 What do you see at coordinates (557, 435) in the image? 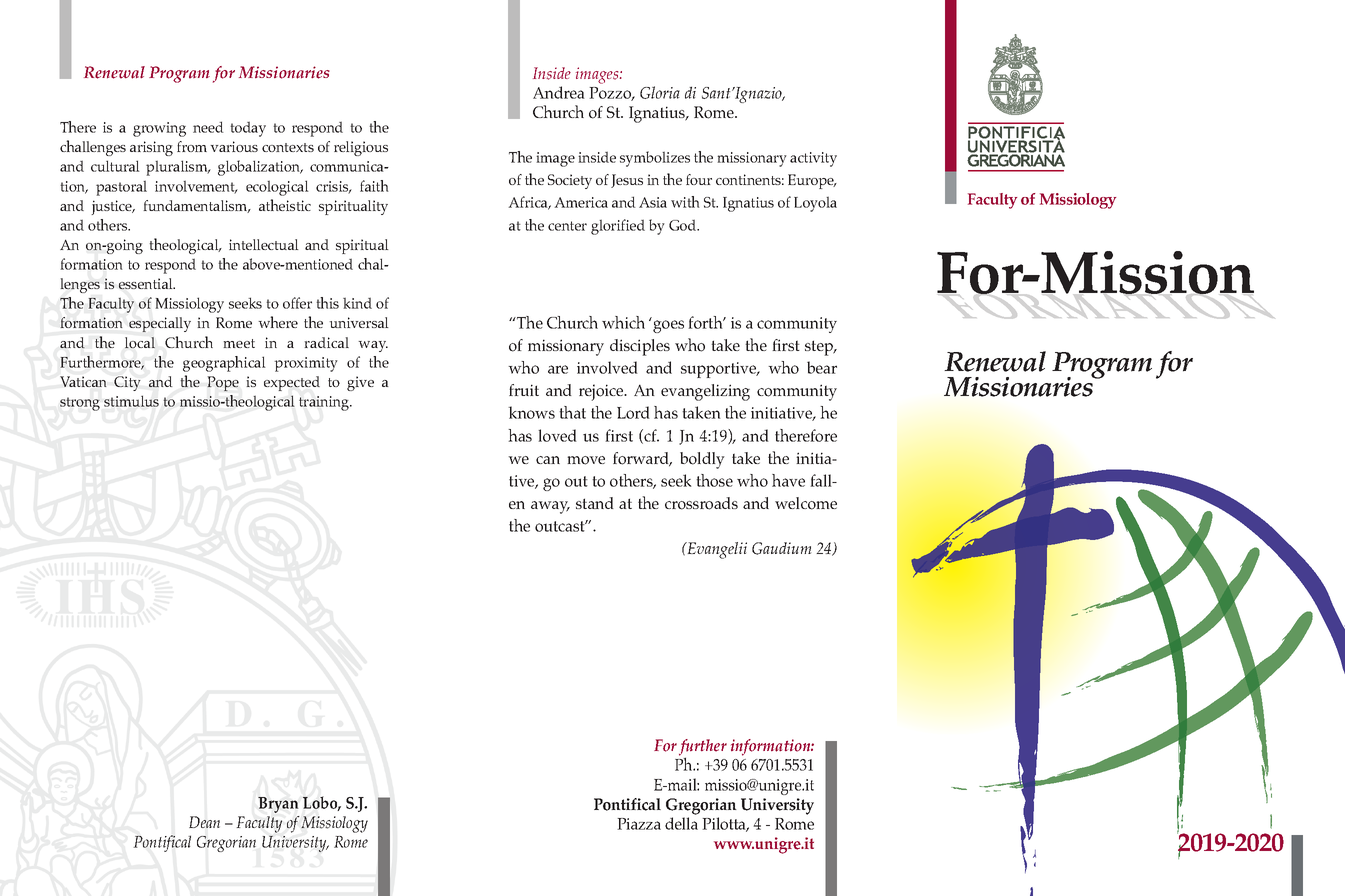
I see `loved` at bounding box center [557, 435].
